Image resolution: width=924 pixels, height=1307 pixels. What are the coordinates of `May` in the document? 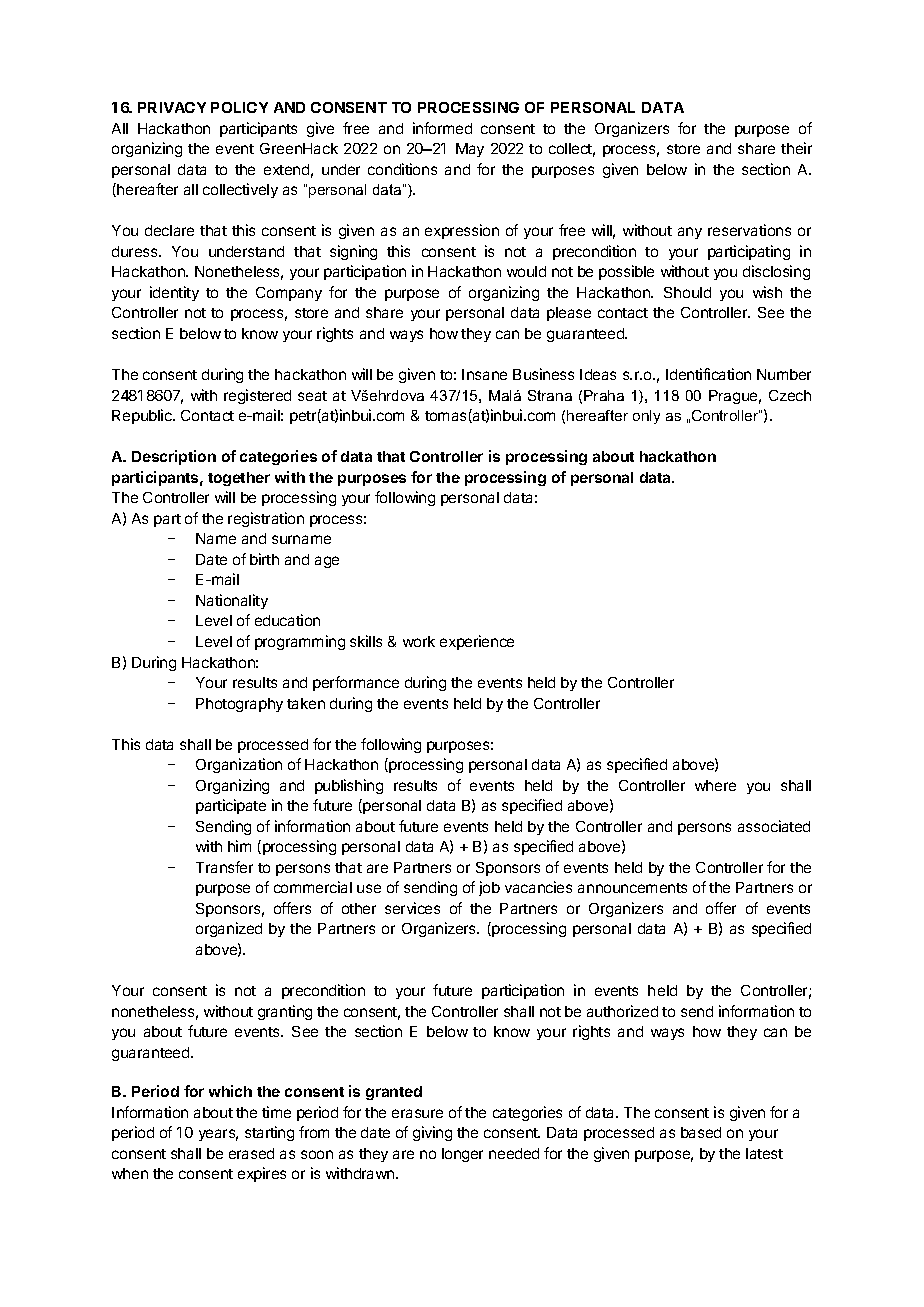 It's located at (470, 150).
